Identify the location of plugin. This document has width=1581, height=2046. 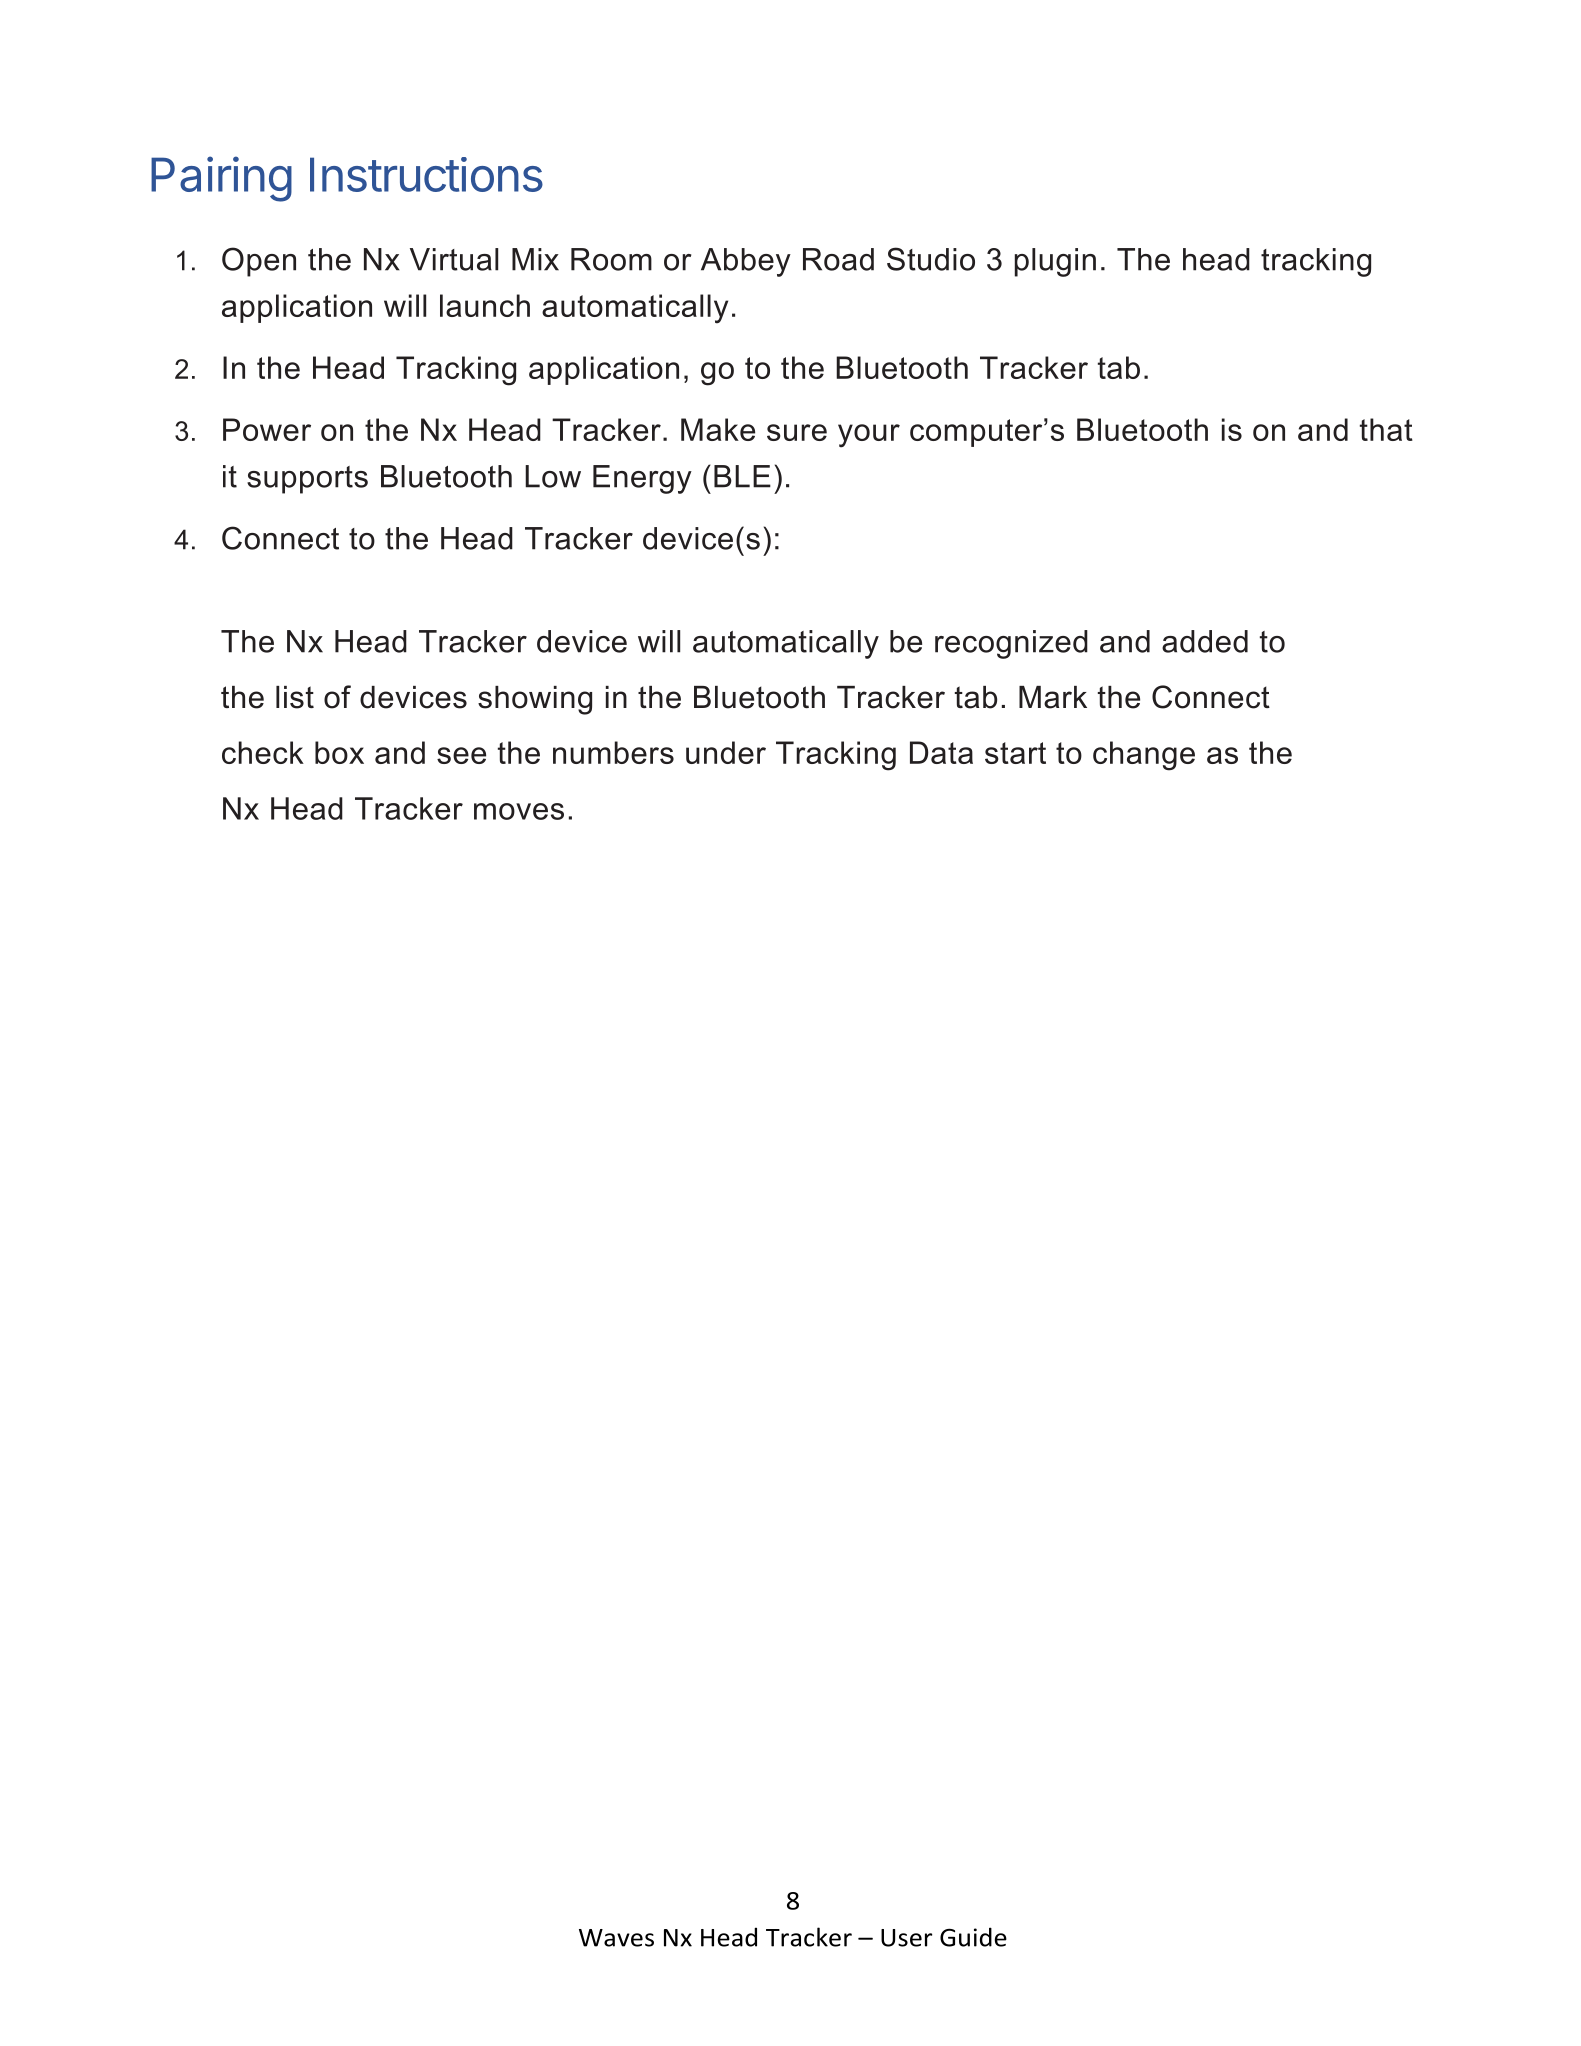
(1055, 262).
